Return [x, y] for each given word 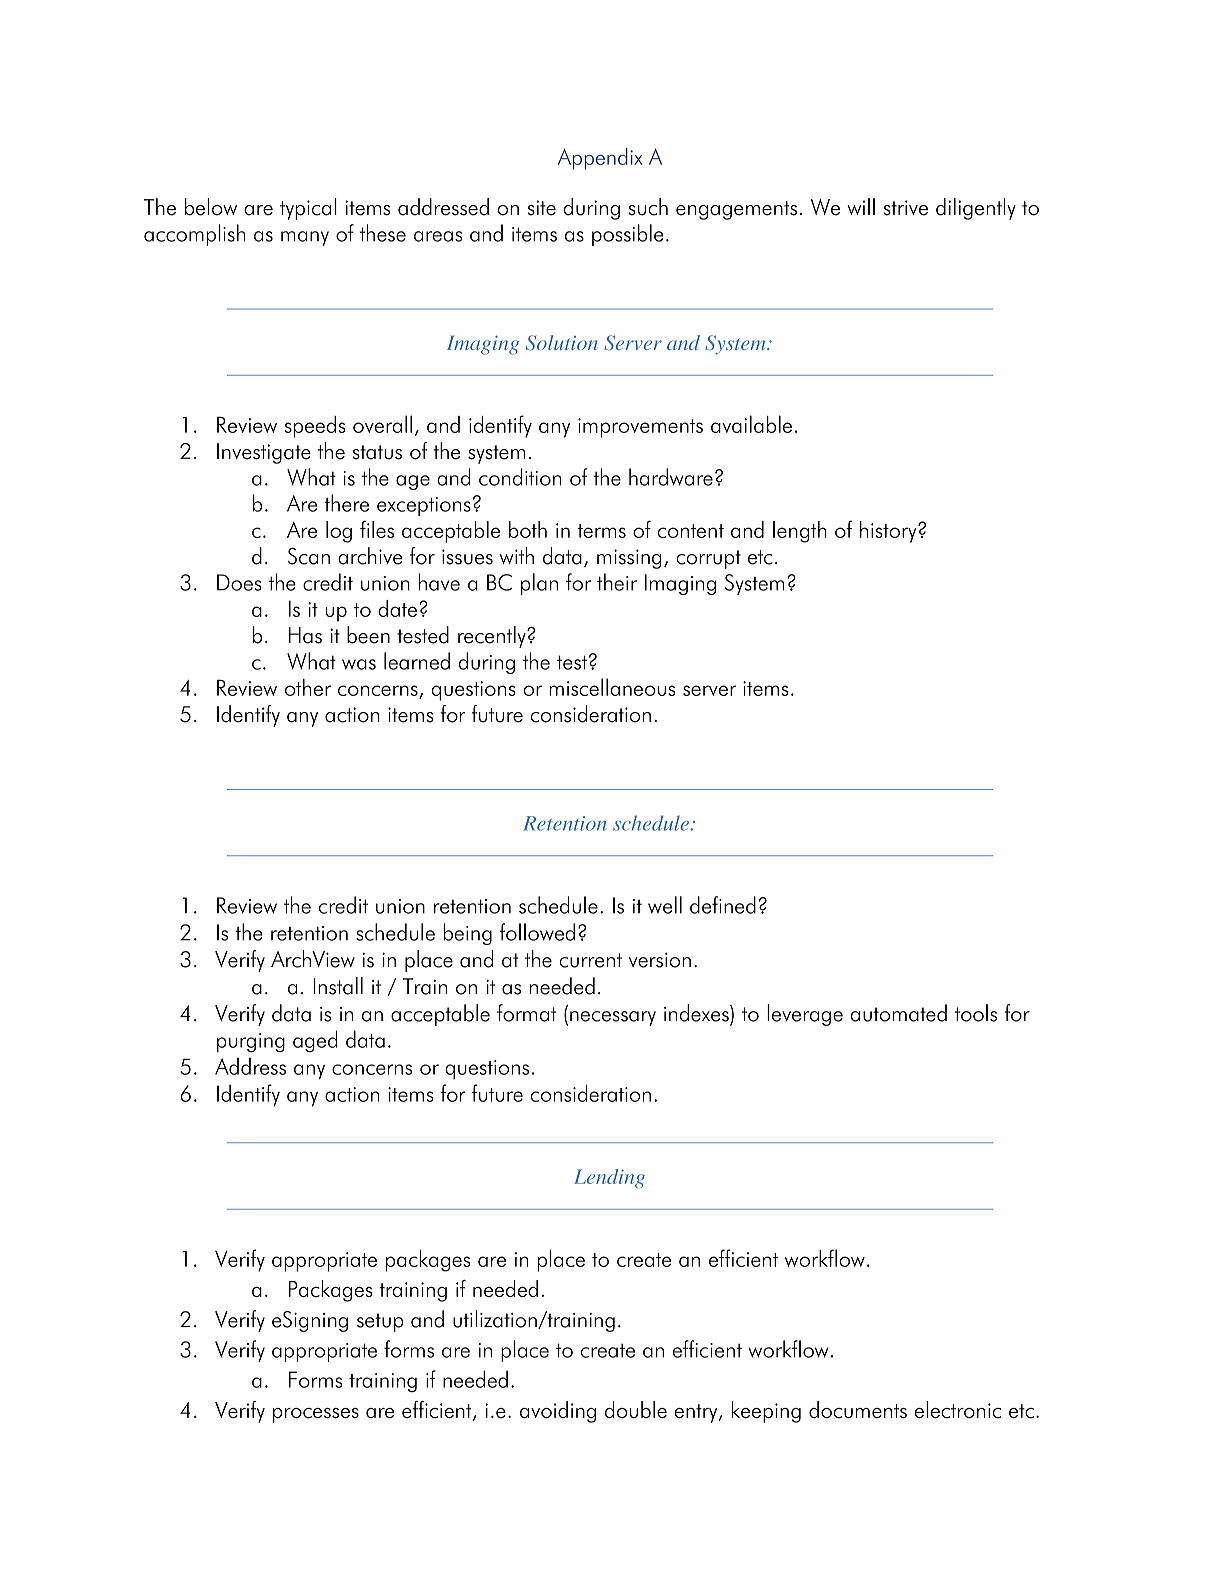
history [889, 532]
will [861, 206]
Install [338, 986]
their [617, 582]
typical [308, 209]
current [590, 960]
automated [898, 1013]
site [541, 208]
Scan [309, 556]
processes [316, 1415]
